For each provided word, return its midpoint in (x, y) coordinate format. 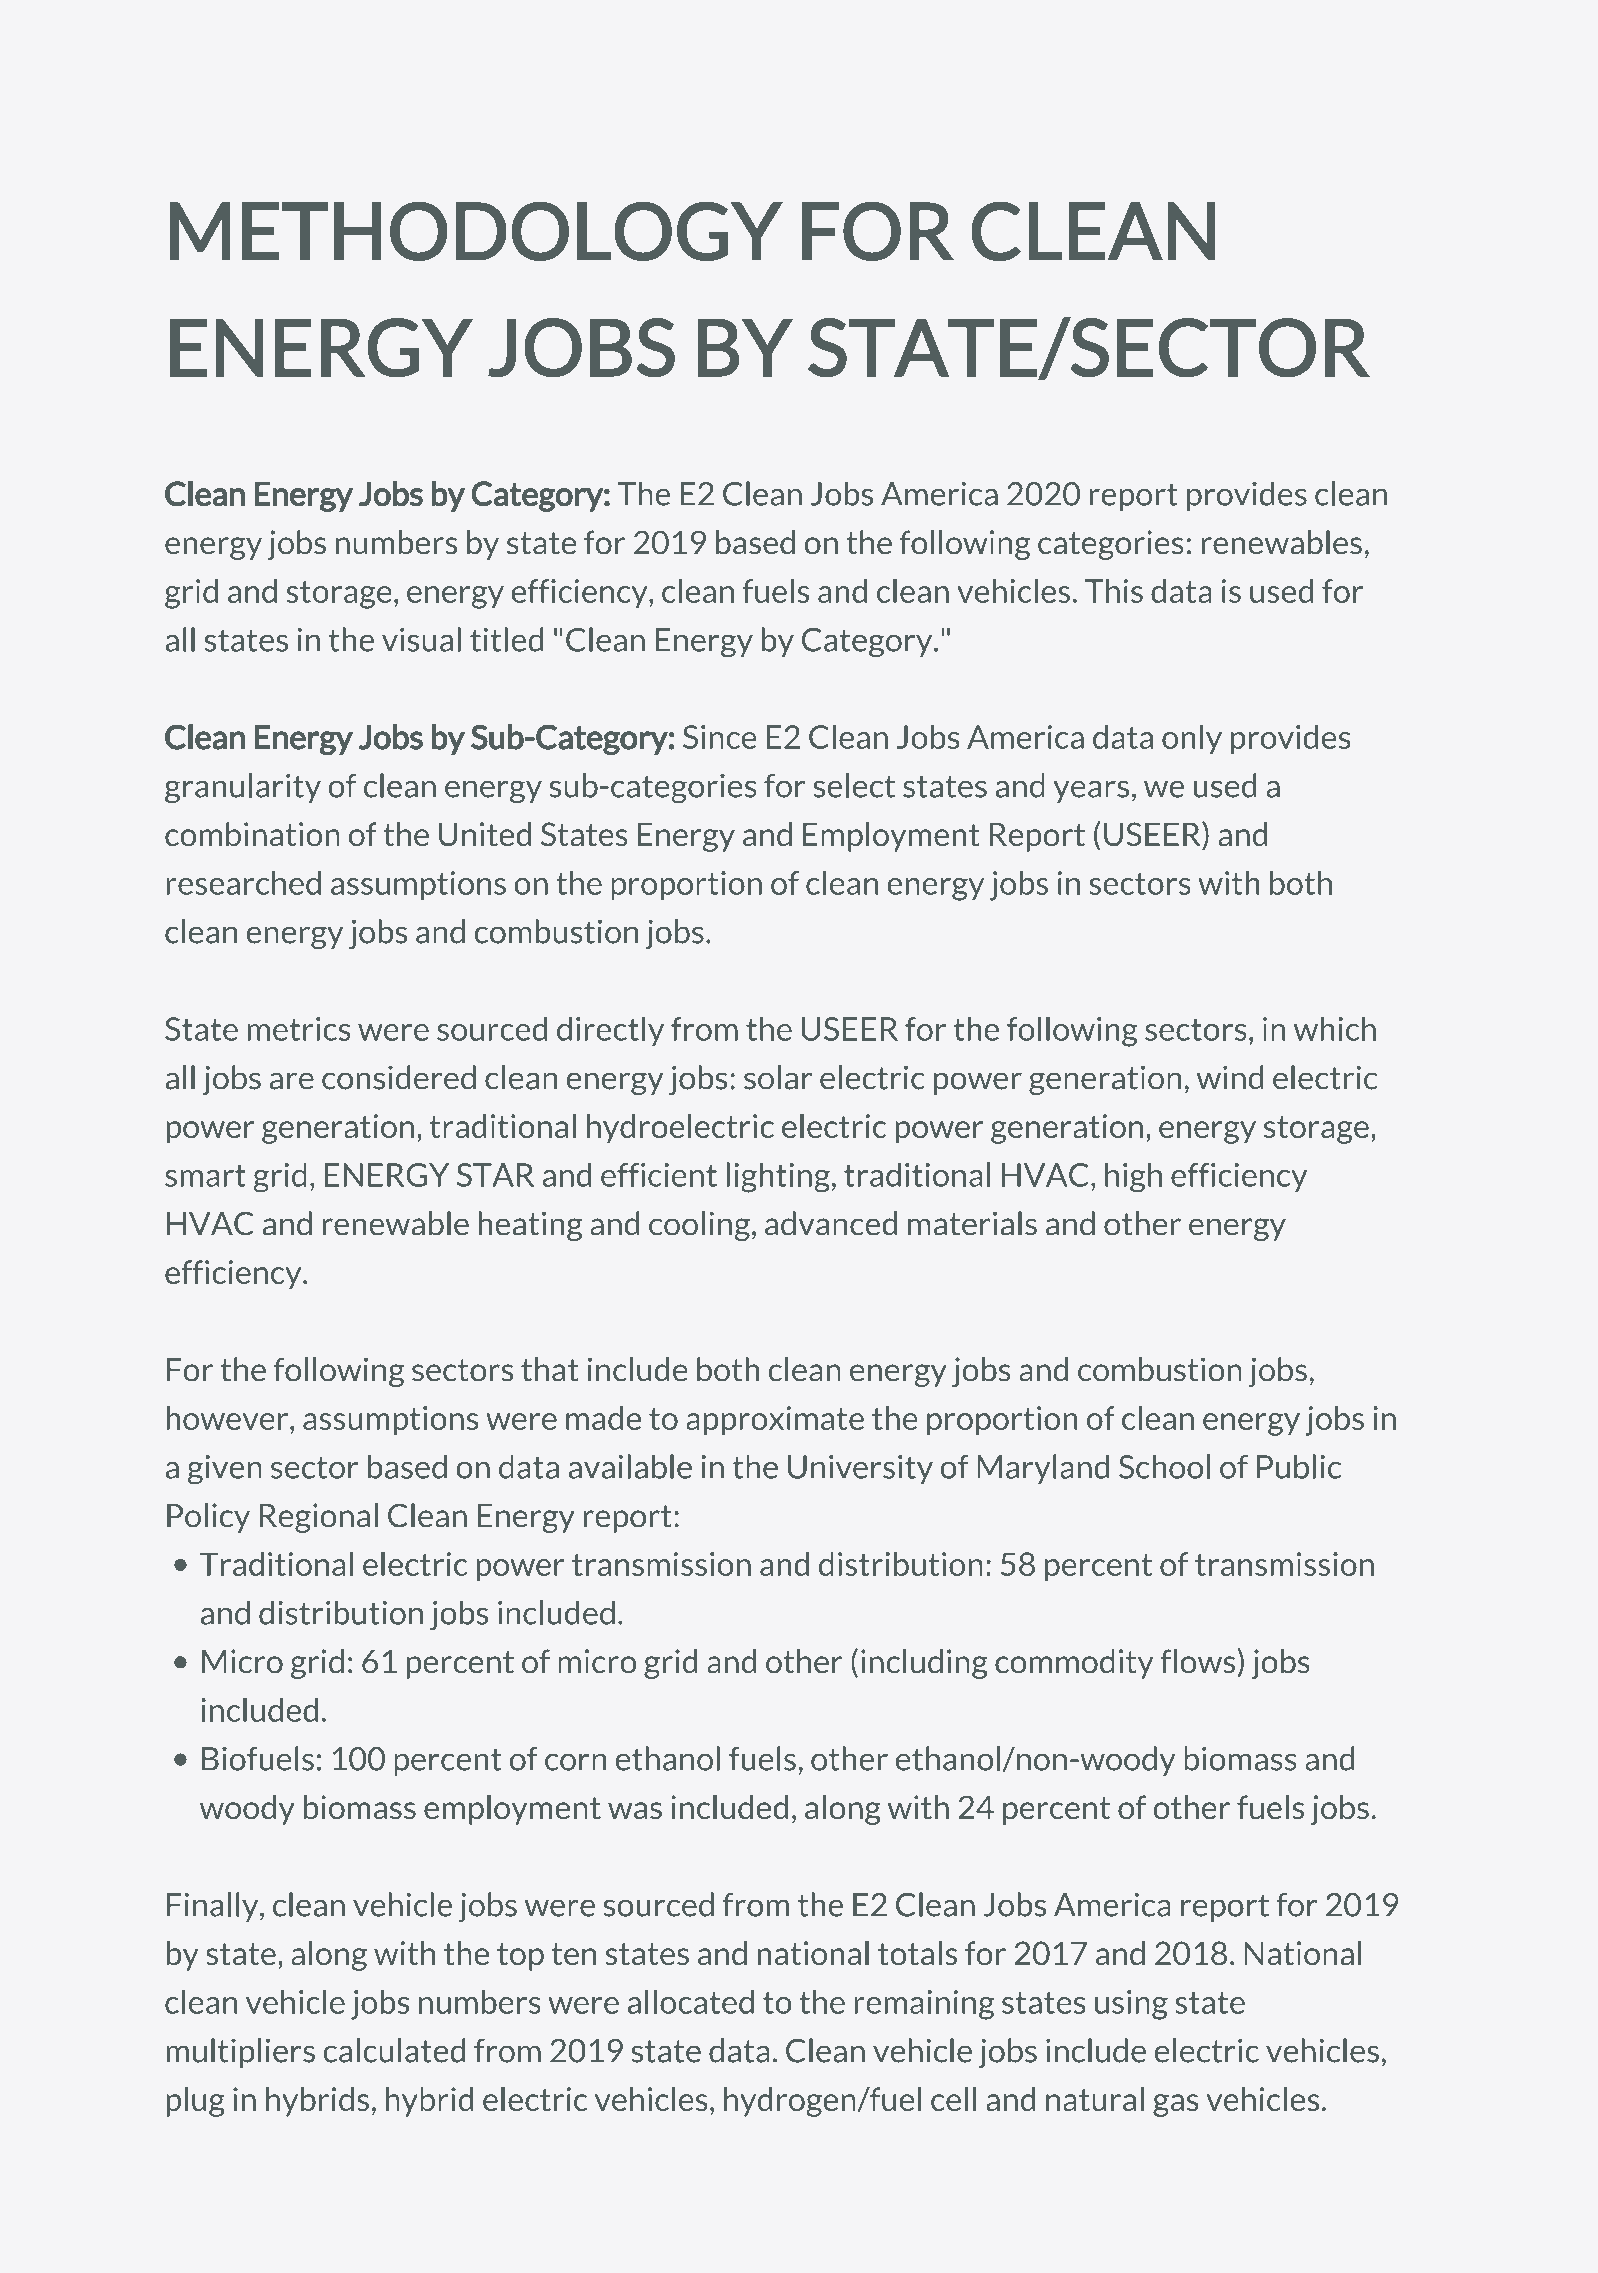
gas (1176, 2105)
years (1091, 791)
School (1164, 1466)
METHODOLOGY (476, 231)
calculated (394, 2050)
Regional (319, 1518)
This (1114, 591)
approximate (775, 1421)
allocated (691, 2002)
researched (243, 883)
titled (506, 639)
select (854, 785)
